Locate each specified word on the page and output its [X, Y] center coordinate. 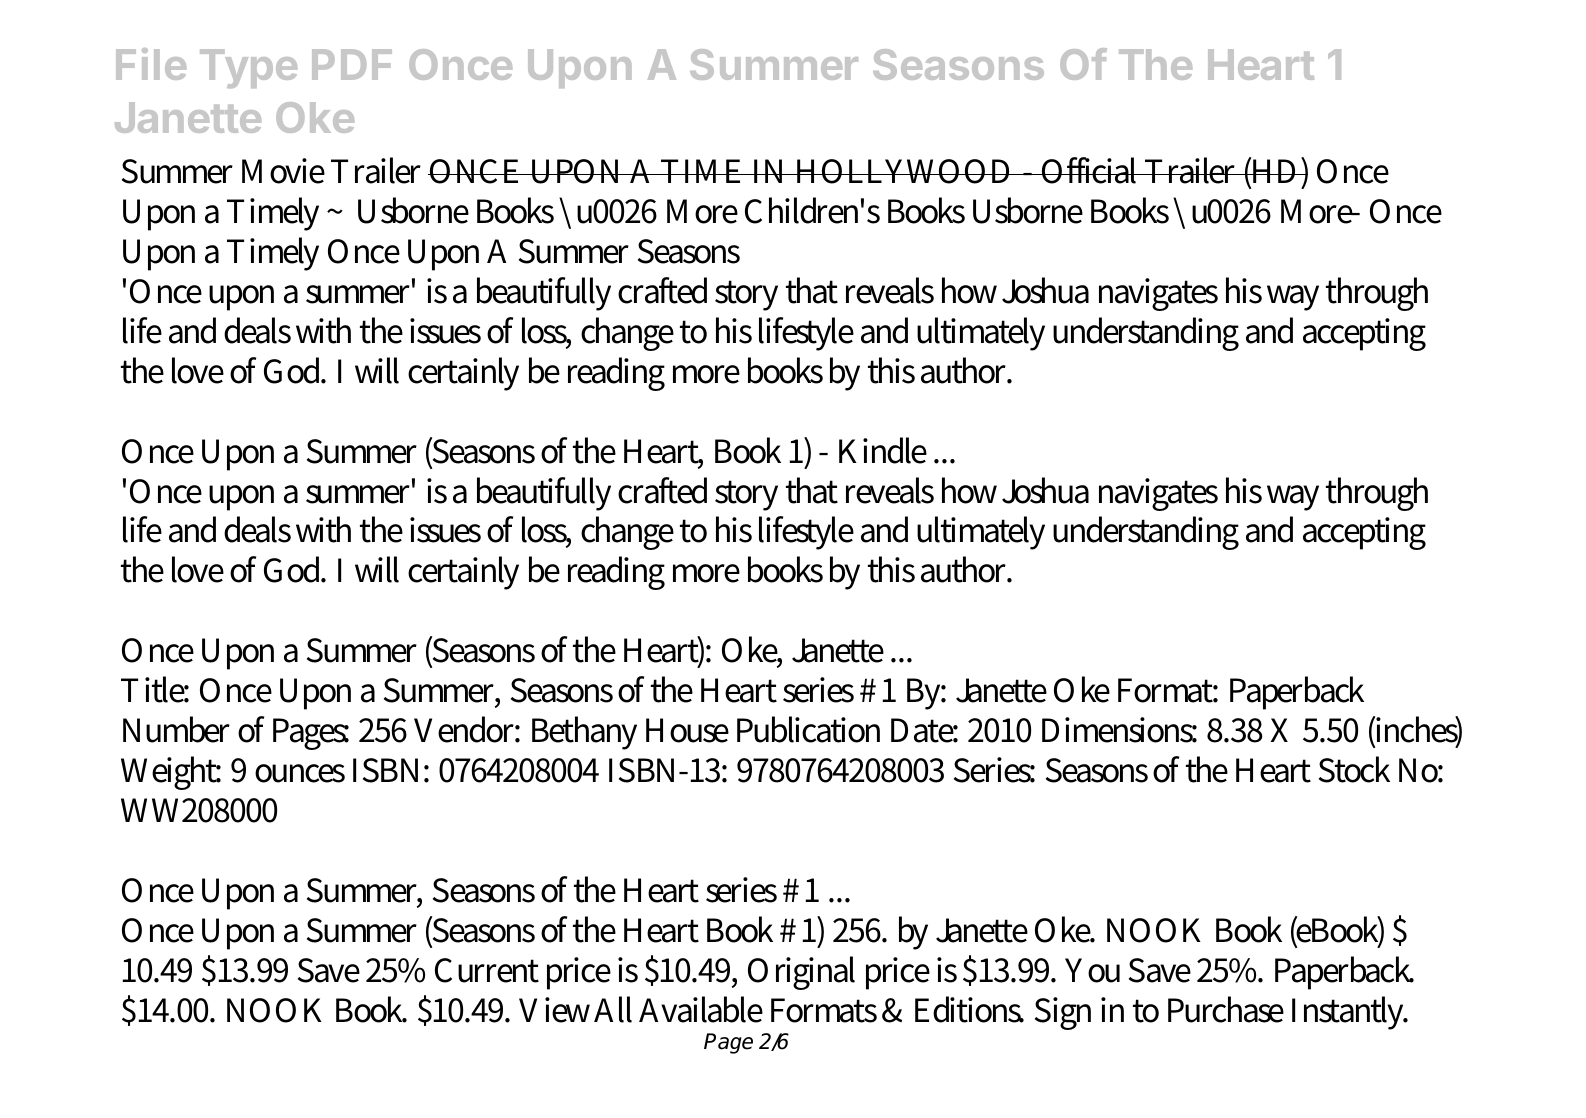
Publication [808, 729]
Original [801, 973]
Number [176, 729]
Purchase [1226, 1009]
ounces [300, 773]
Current [487, 970]
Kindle [883, 450]
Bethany [584, 733]
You [1092, 970]
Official [1090, 170]
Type [248, 68]
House [687, 730]
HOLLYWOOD [905, 171]
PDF [352, 64]
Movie [283, 171]
